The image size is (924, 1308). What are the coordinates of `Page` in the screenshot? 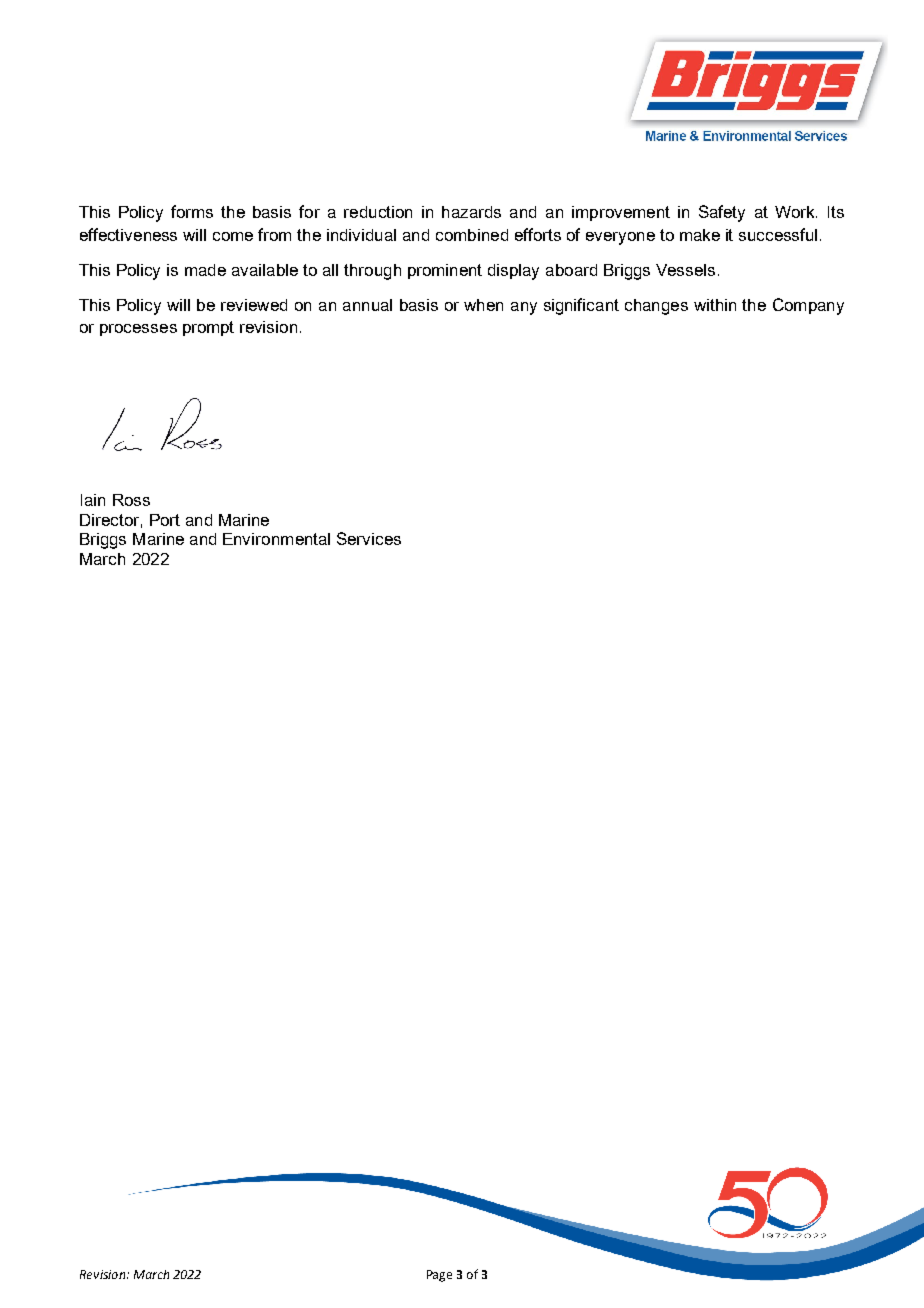 It's located at (439, 1276).
